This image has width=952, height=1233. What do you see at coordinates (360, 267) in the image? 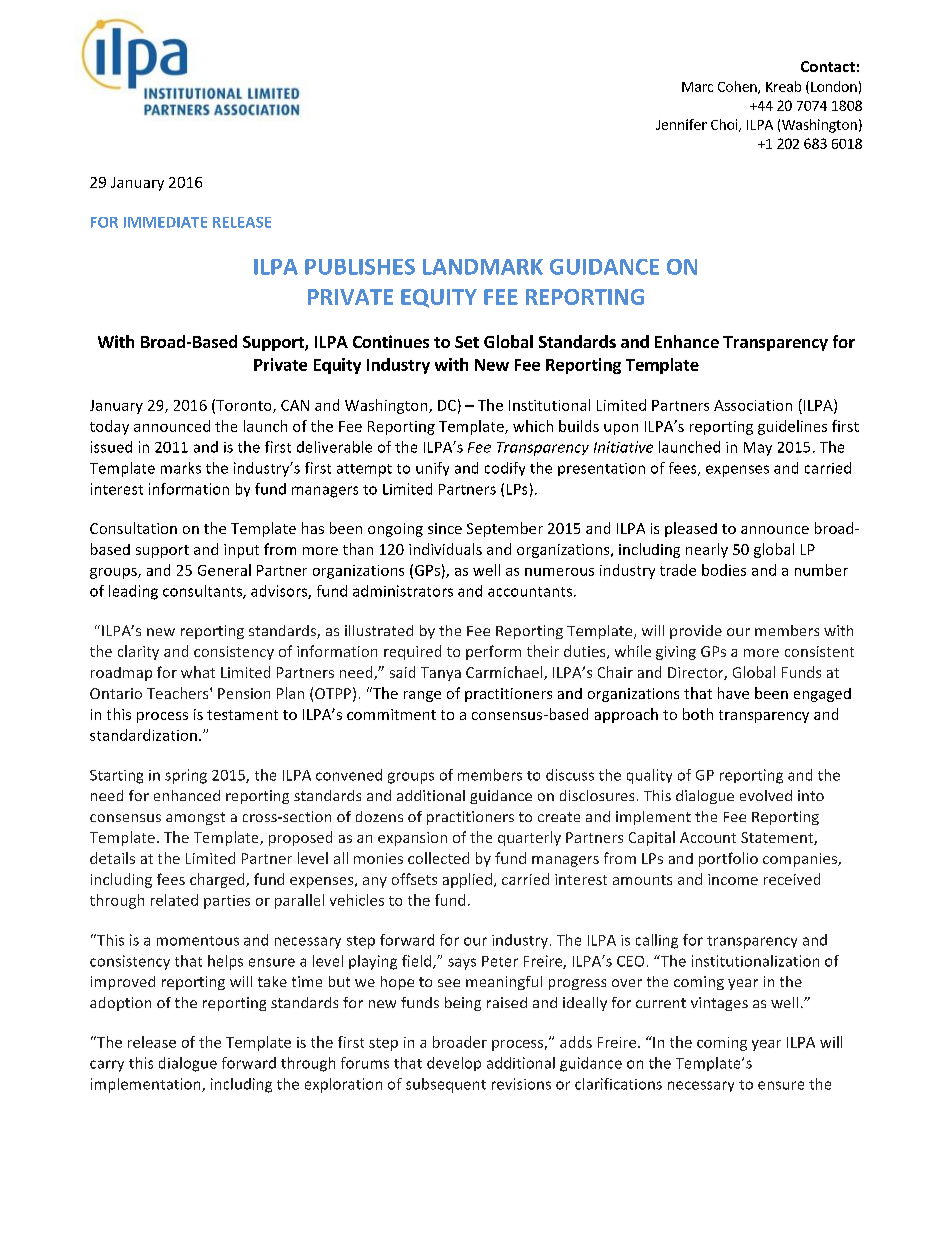
I see `PUBLISHES` at bounding box center [360, 267].
